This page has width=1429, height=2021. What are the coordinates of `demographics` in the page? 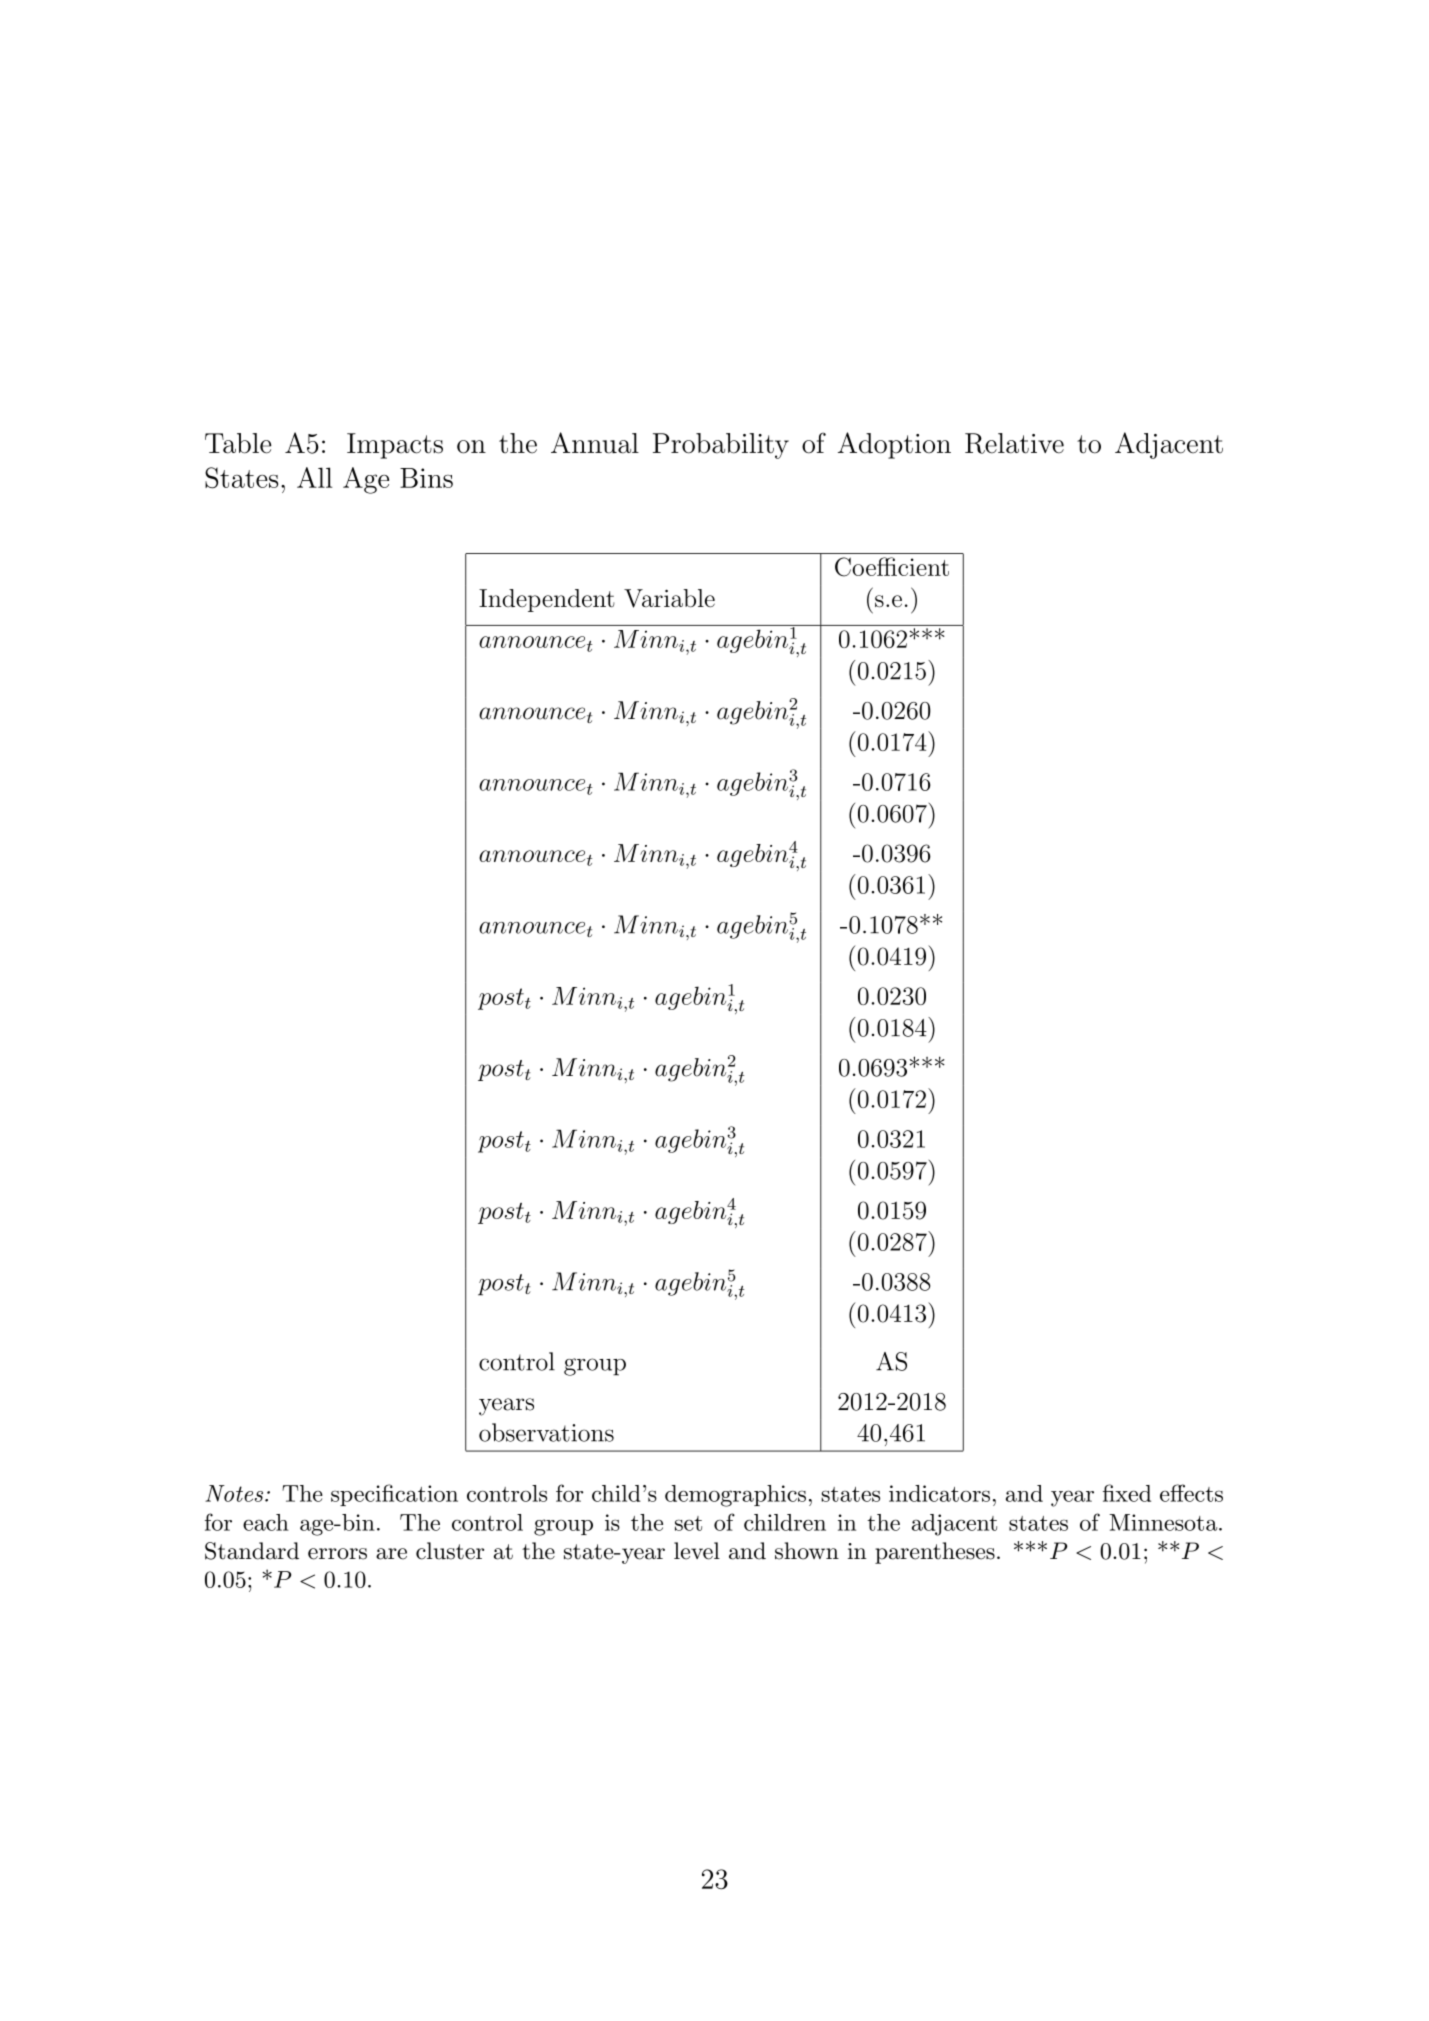 It's located at (735, 1496).
